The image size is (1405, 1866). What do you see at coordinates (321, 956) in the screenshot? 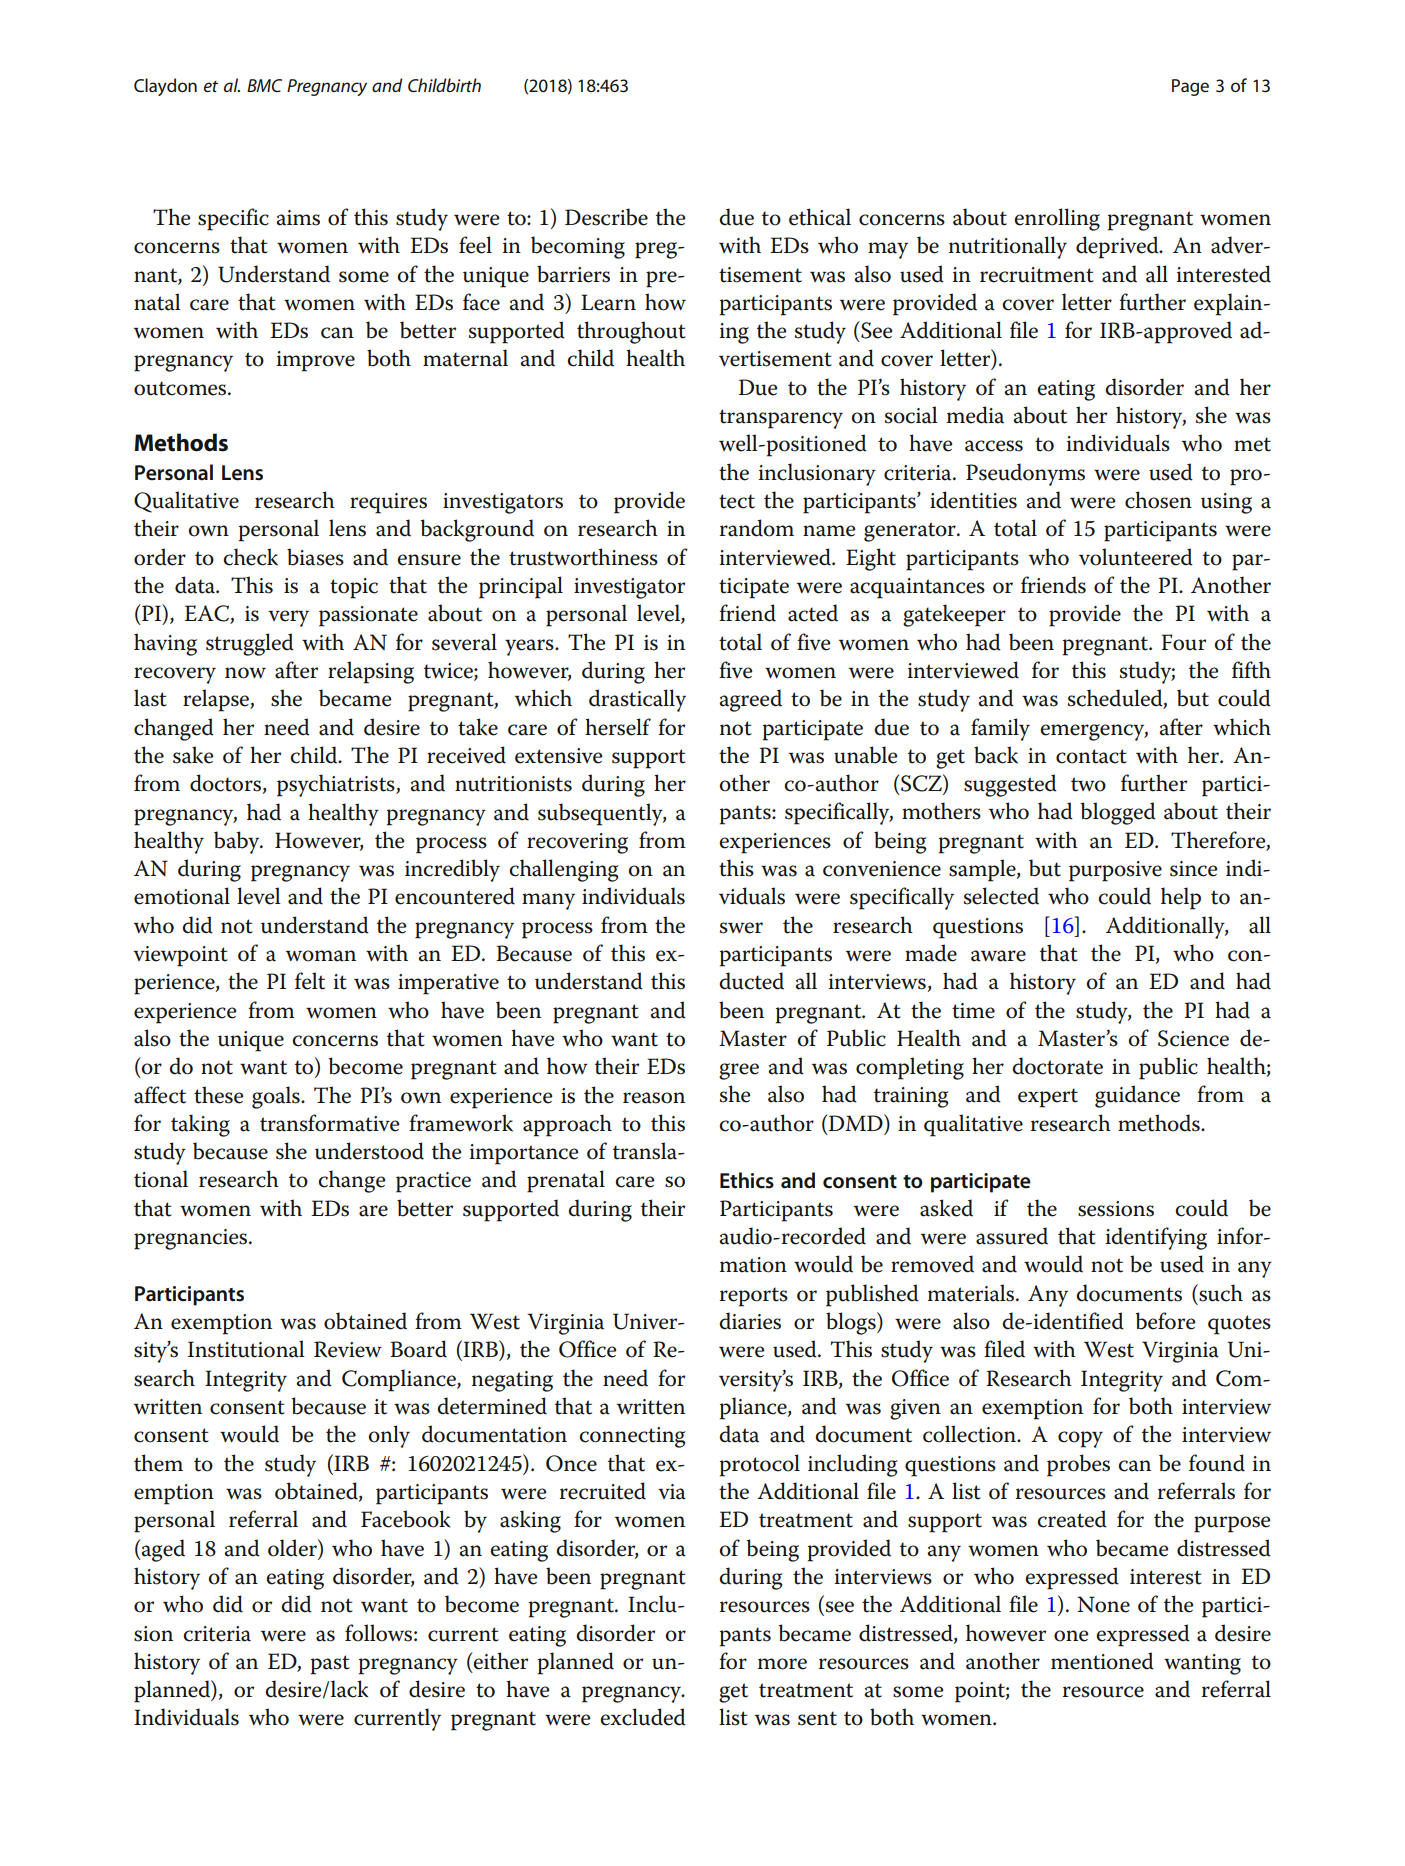
I see `woman` at bounding box center [321, 956].
